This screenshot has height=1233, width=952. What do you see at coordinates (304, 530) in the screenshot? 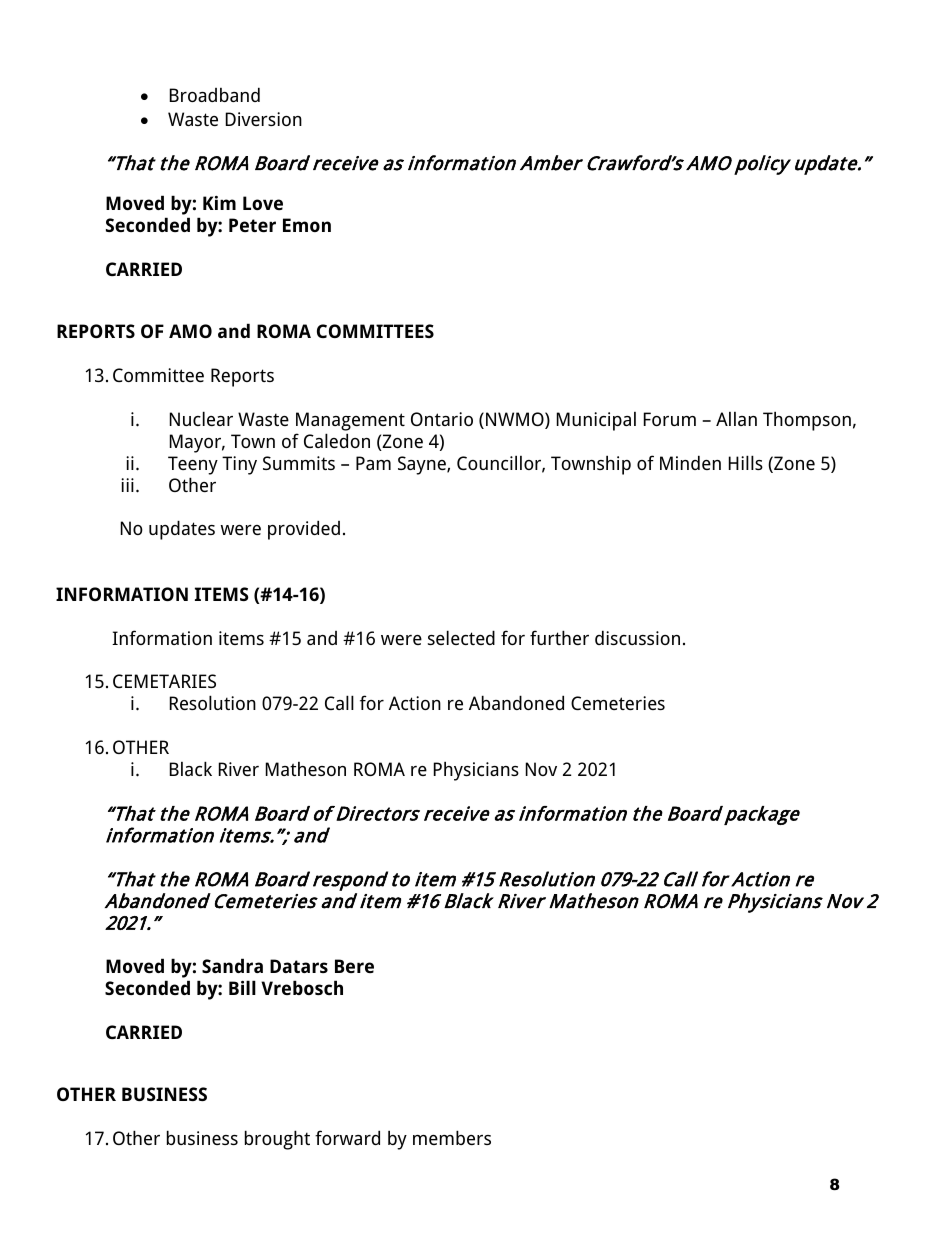
I see `provided` at bounding box center [304, 530].
